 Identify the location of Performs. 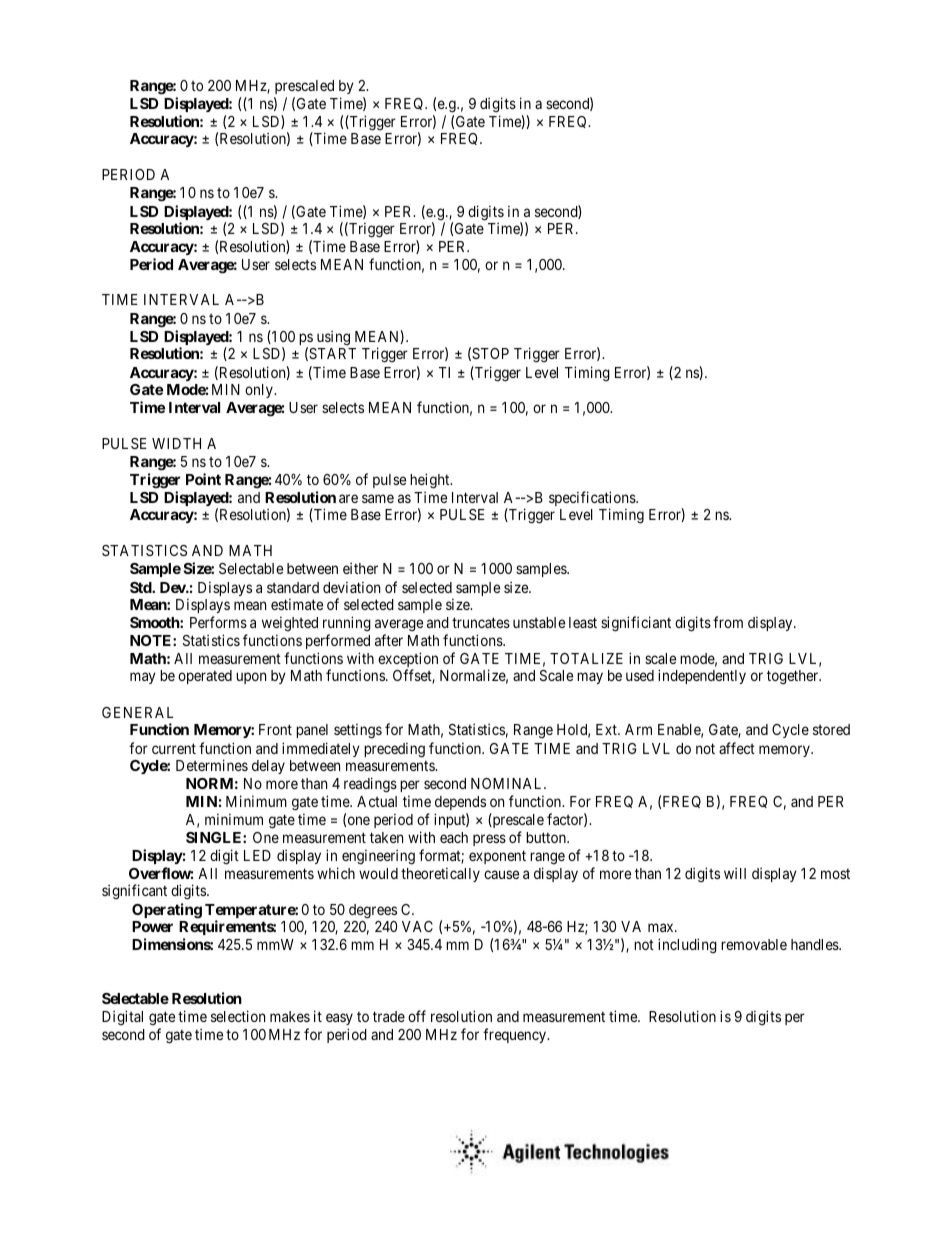
(218, 622).
